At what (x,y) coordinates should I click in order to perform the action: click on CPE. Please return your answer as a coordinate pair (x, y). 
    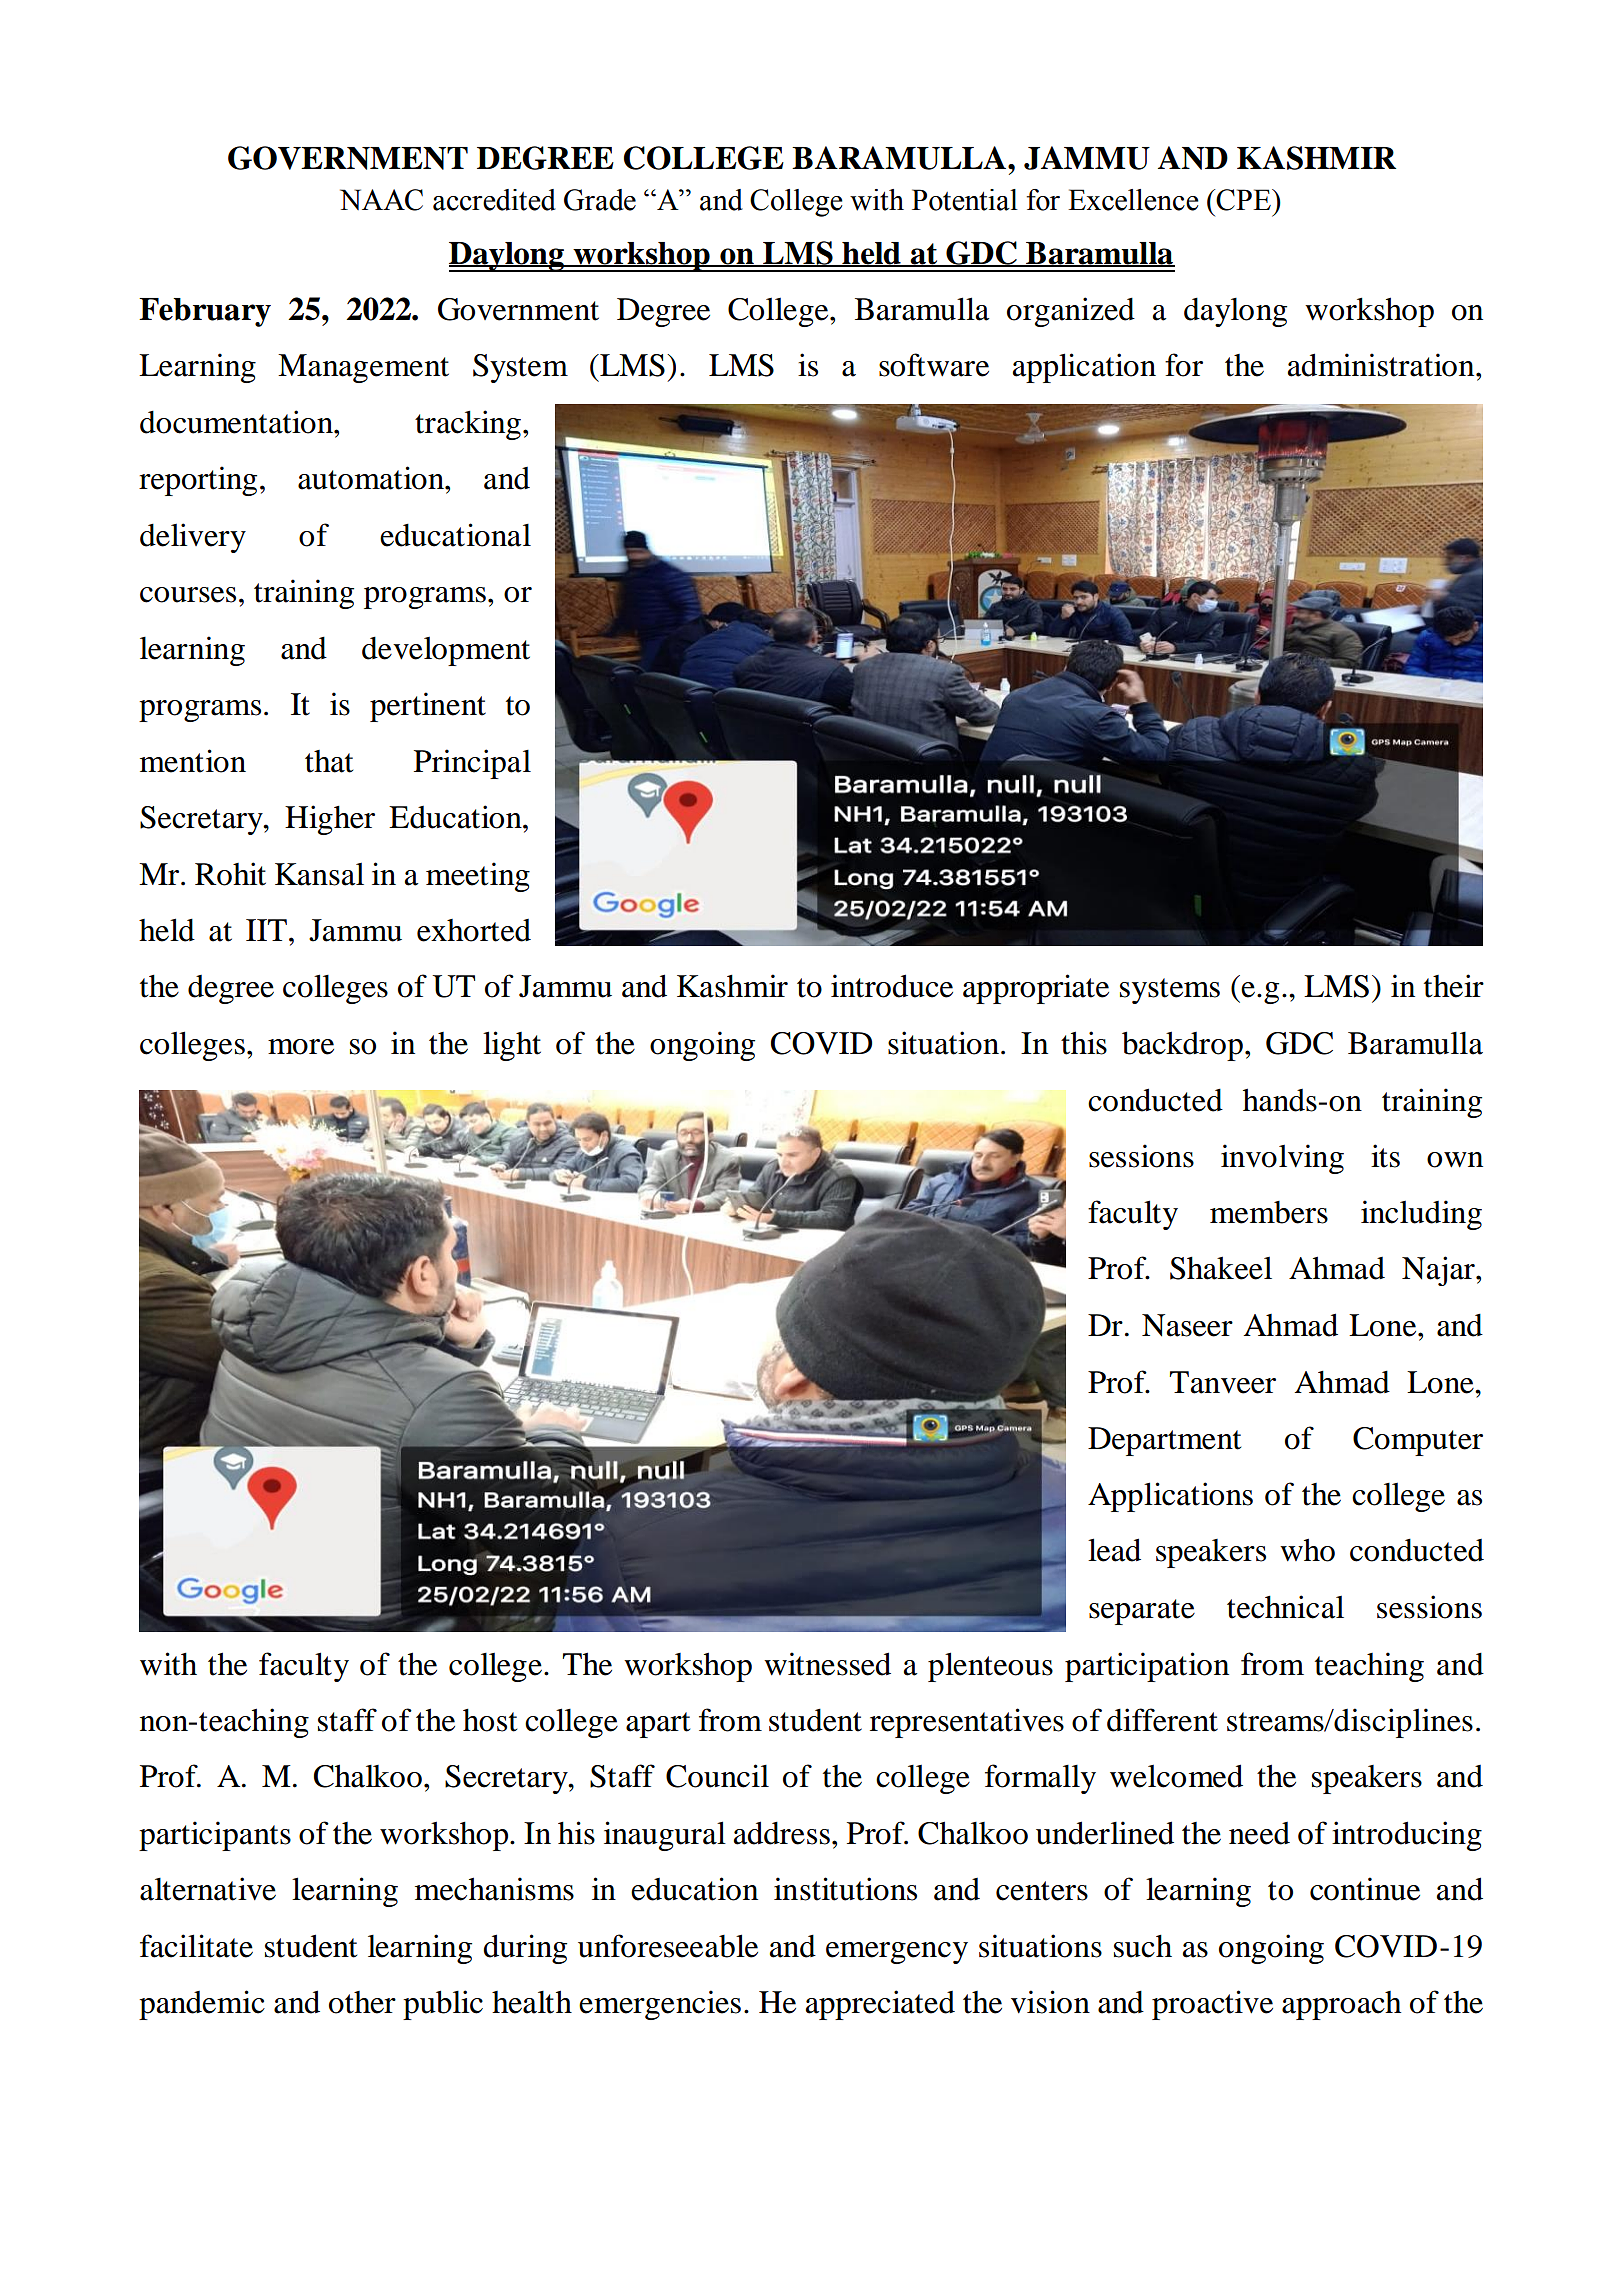
    Looking at the image, I should click on (1243, 200).
